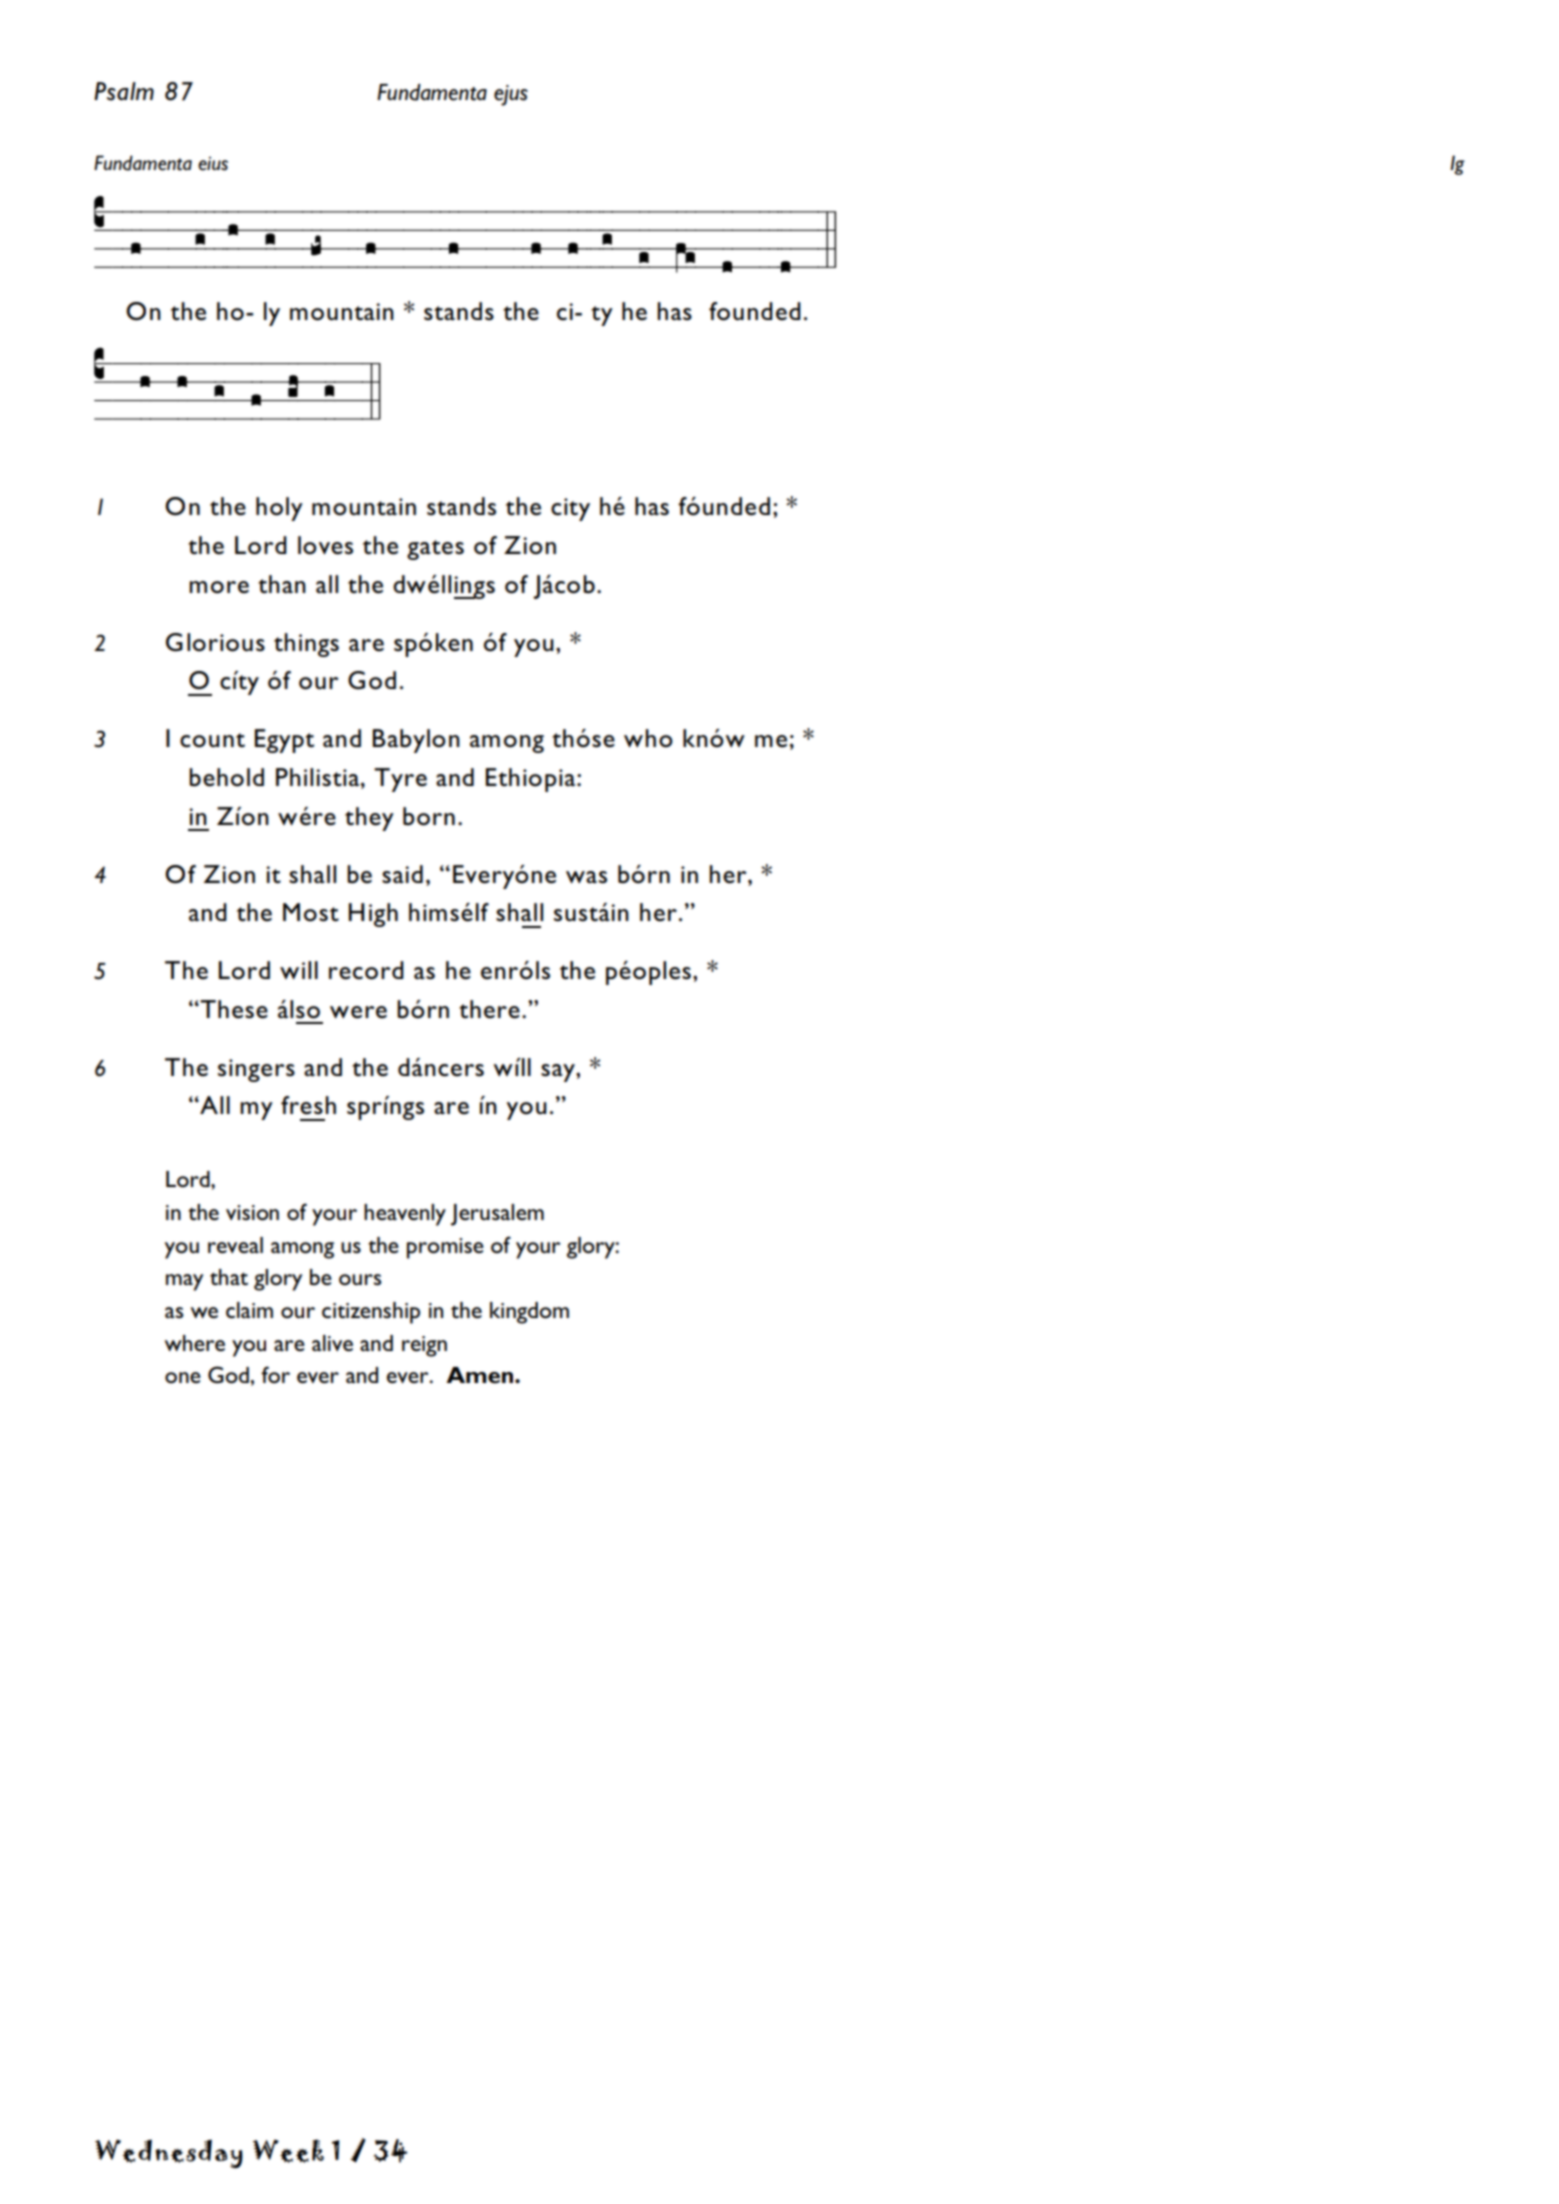 The height and width of the screenshot is (2204, 1559). What do you see at coordinates (212, 740) in the screenshot?
I see `count` at bounding box center [212, 740].
